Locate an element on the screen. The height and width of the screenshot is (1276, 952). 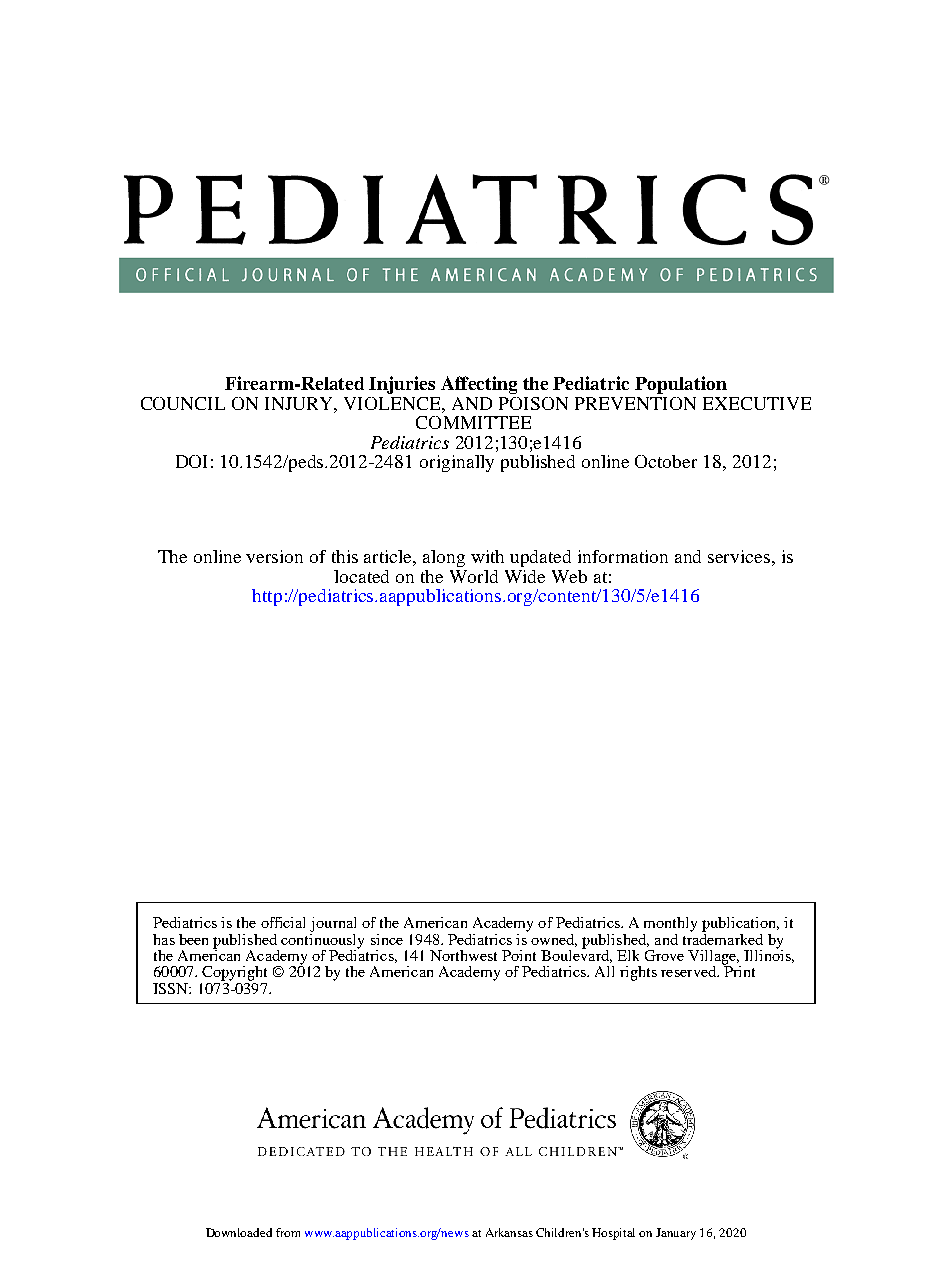
Northwest is located at coordinates (463, 955).
